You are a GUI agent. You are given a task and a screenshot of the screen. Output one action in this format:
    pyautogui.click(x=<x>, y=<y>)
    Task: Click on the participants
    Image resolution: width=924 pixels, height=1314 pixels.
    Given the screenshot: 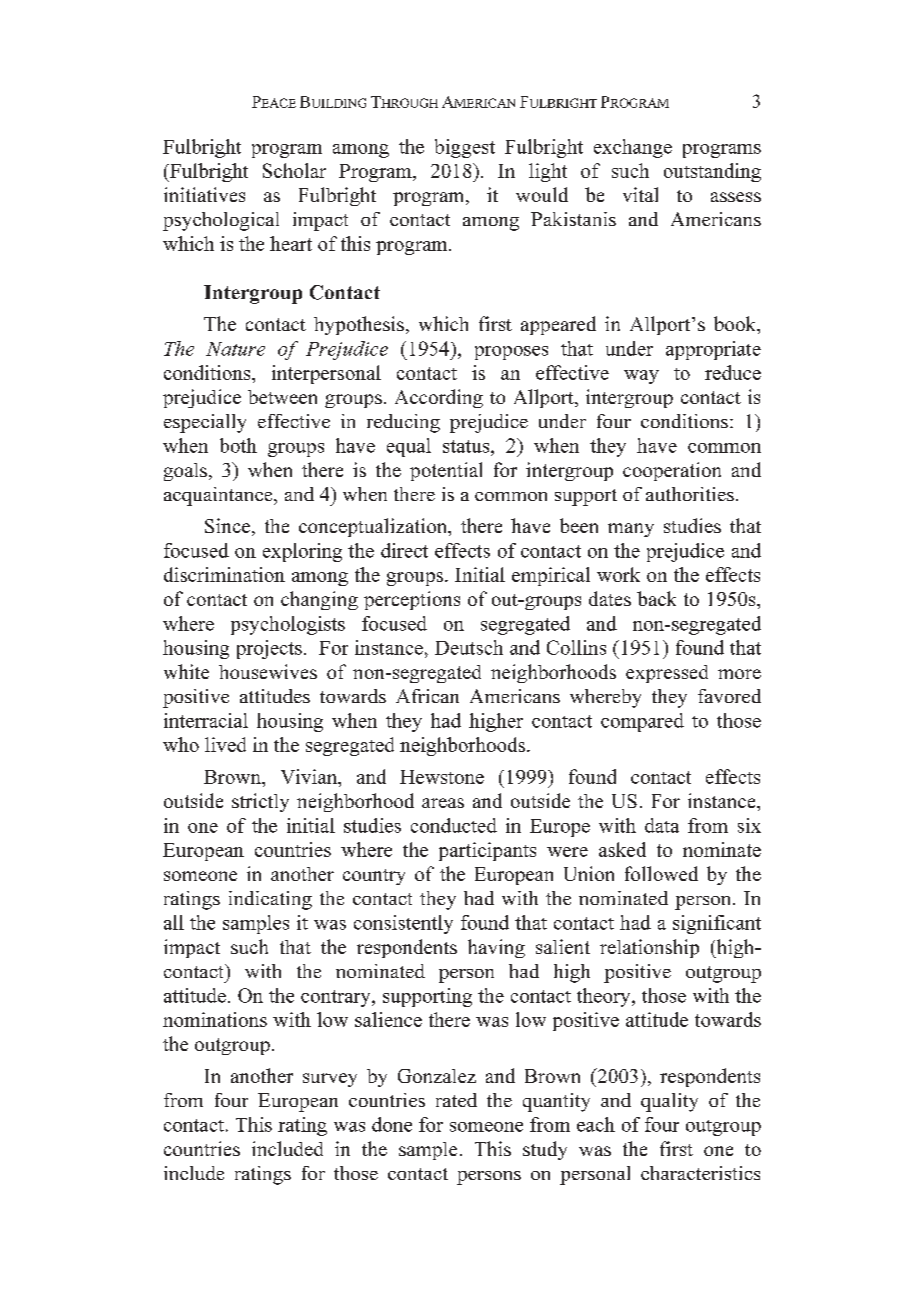 What is the action you would take?
    pyautogui.click(x=487, y=851)
